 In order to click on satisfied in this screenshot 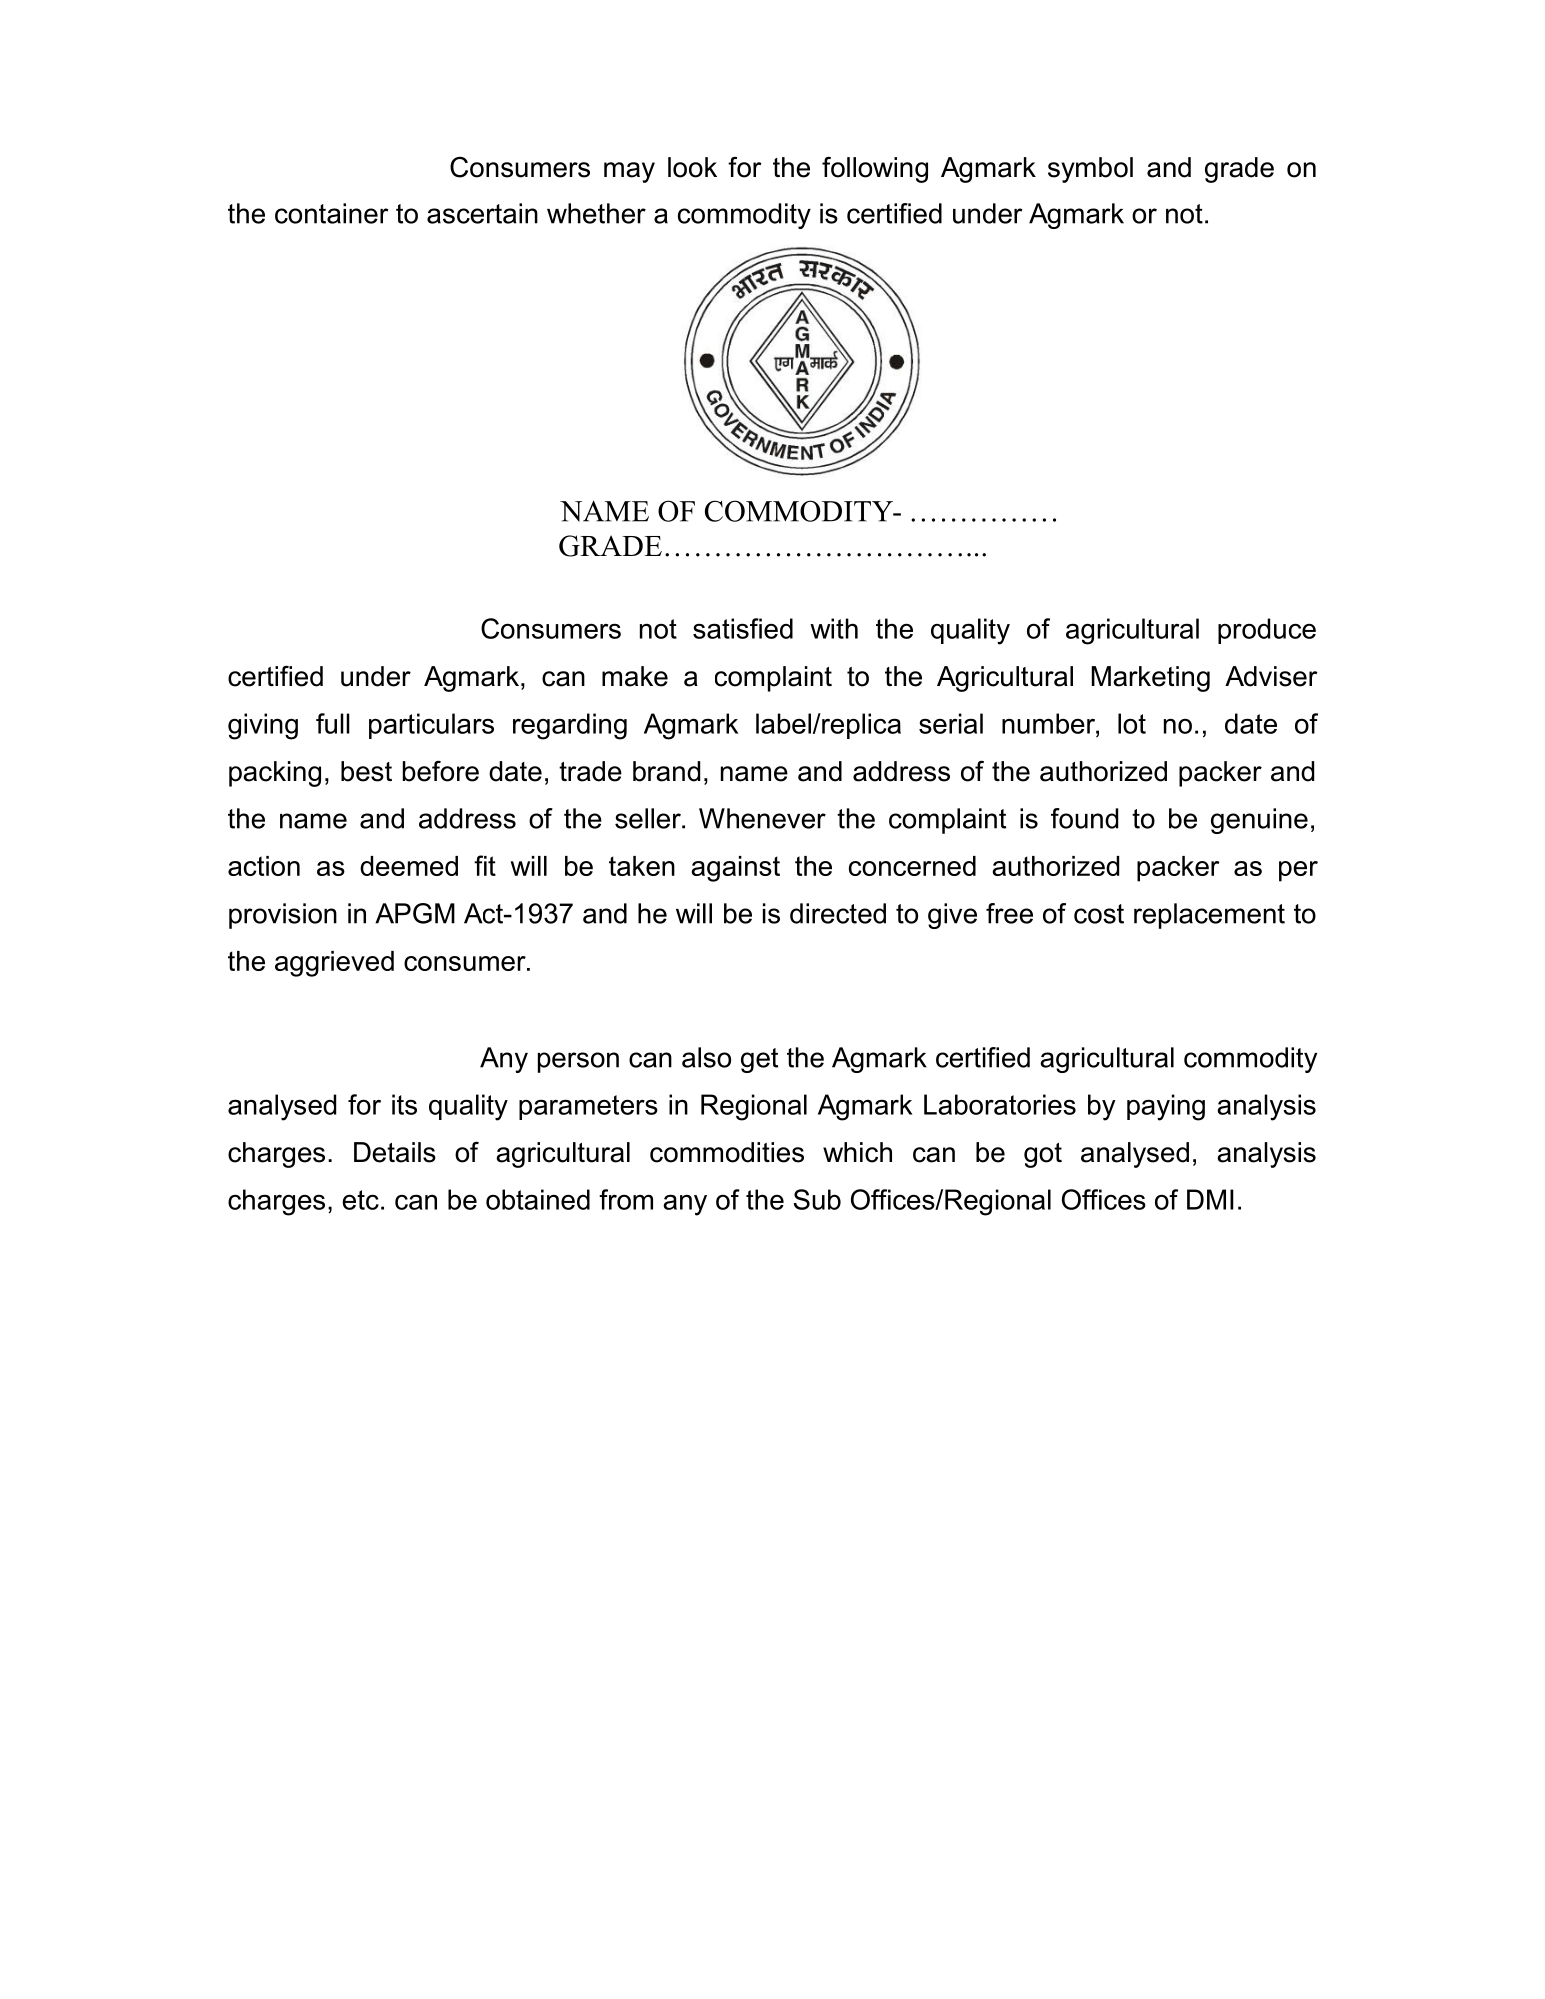, I will do `click(743, 628)`.
